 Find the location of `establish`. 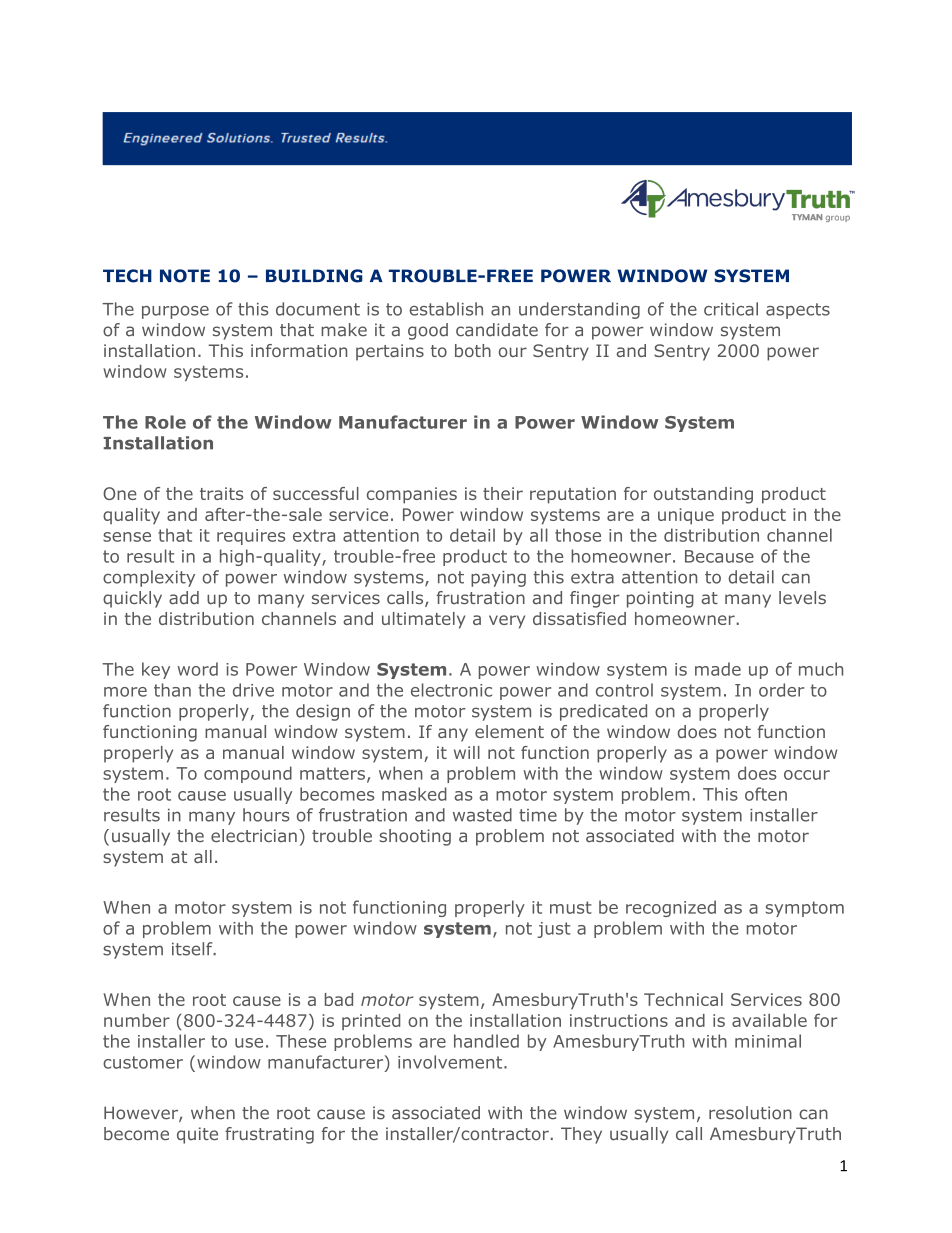

establish is located at coordinates (446, 309).
